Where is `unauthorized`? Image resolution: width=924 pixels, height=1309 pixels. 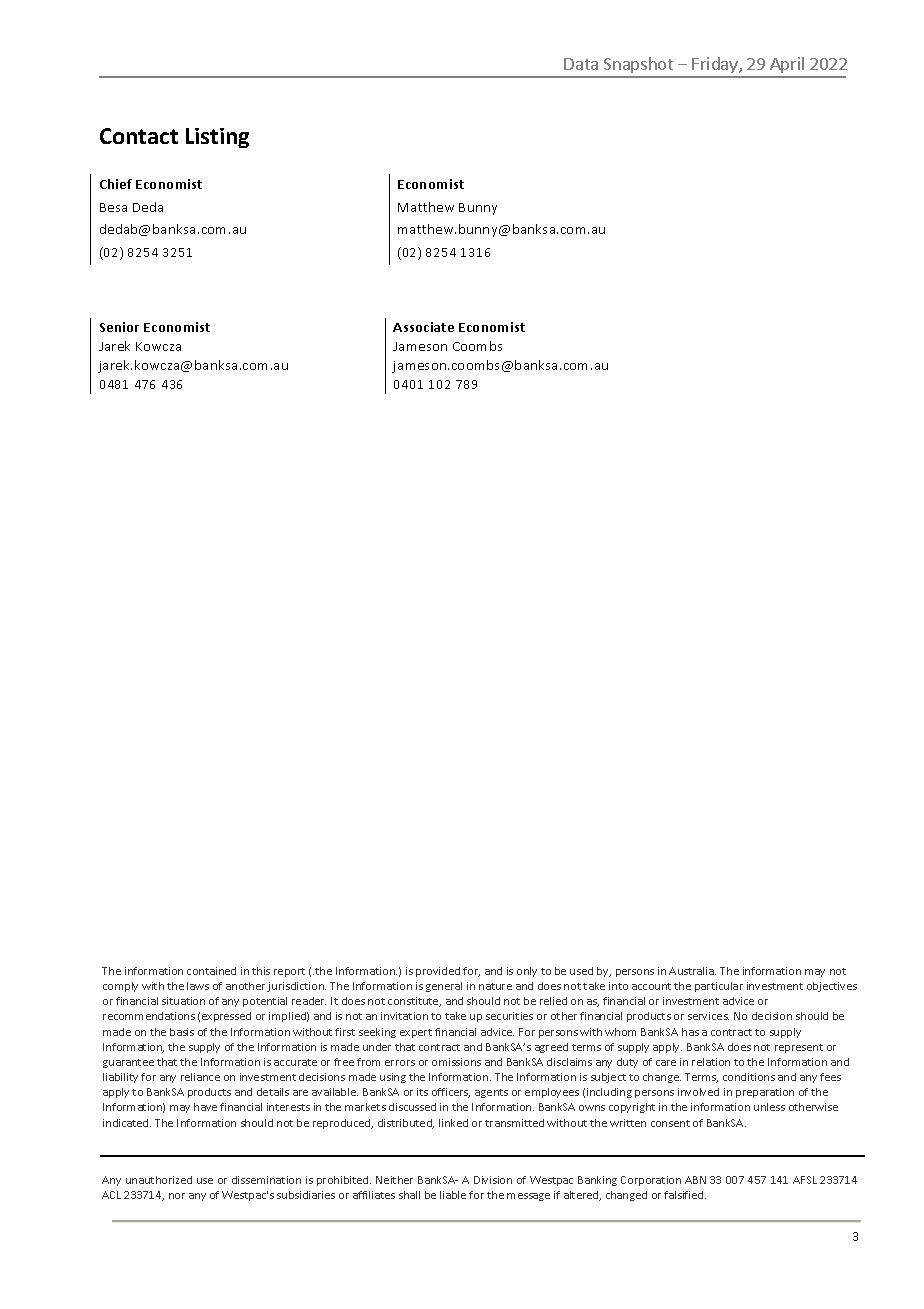
unauthorized is located at coordinates (159, 1180).
